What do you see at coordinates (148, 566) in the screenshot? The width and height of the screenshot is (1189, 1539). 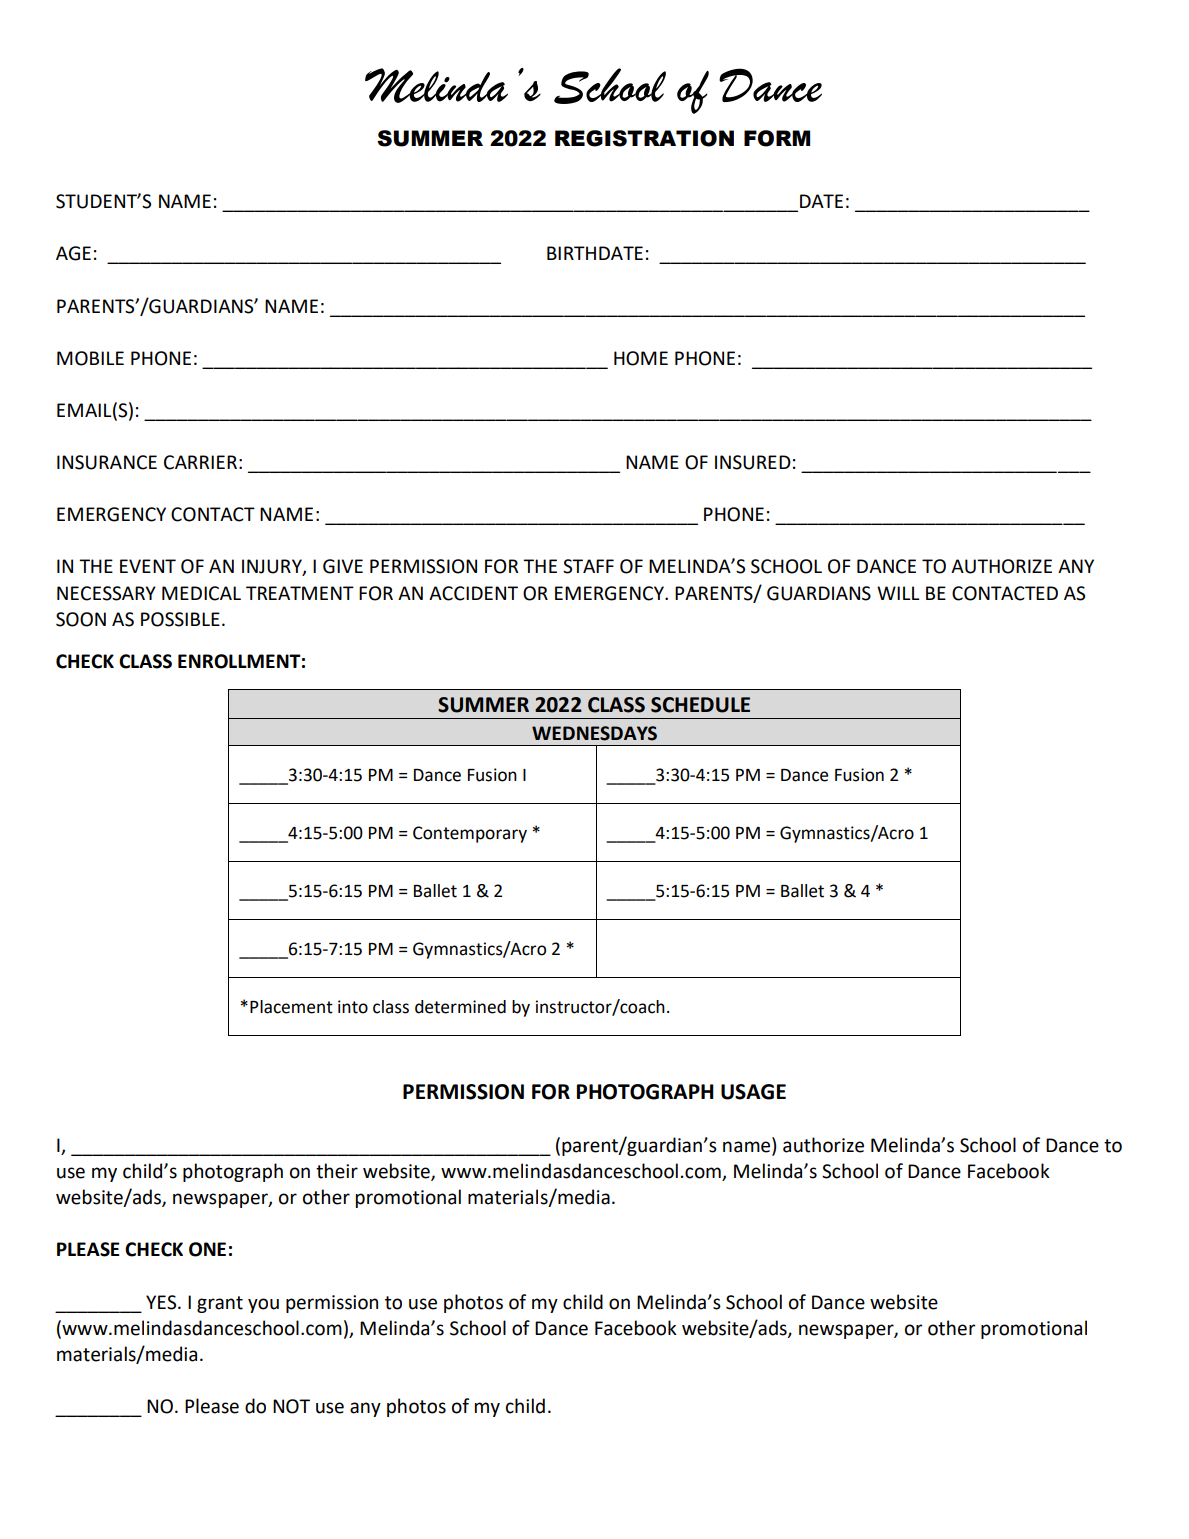 I see `EVENT` at bounding box center [148, 566].
